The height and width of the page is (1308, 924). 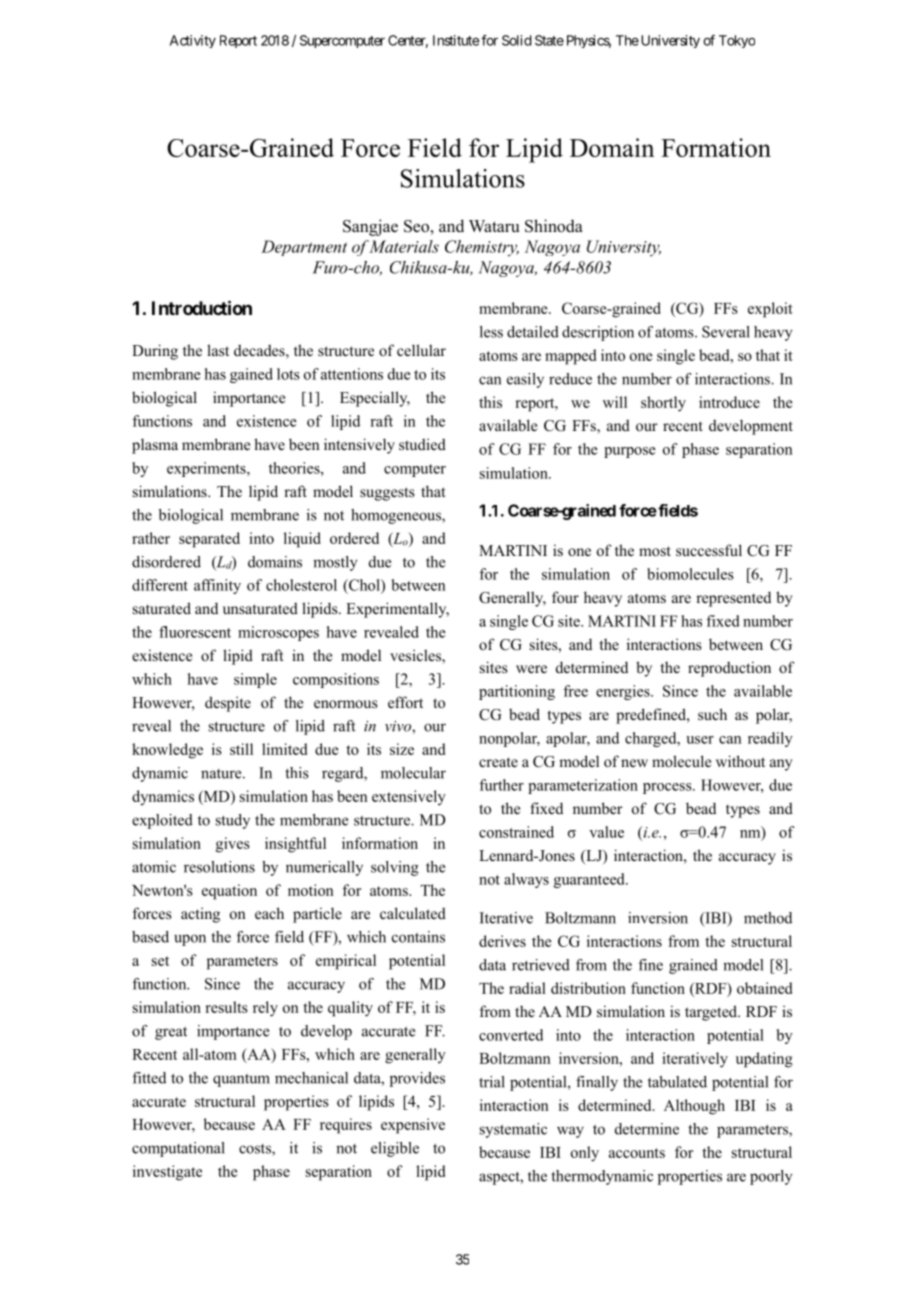 What do you see at coordinates (193, 41) in the page?
I see `Activity` at bounding box center [193, 41].
